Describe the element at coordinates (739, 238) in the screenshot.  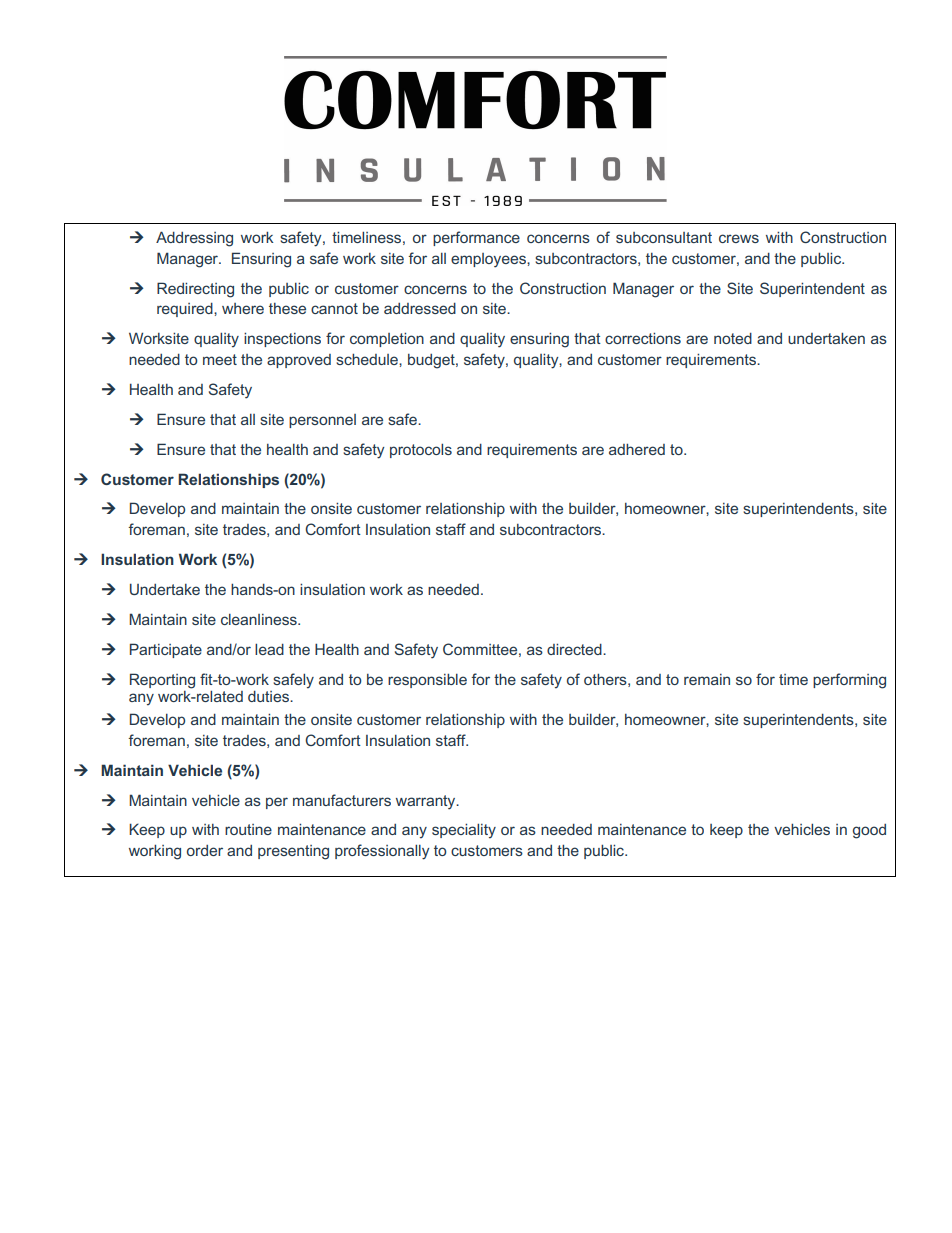
I see `crews` at that location.
